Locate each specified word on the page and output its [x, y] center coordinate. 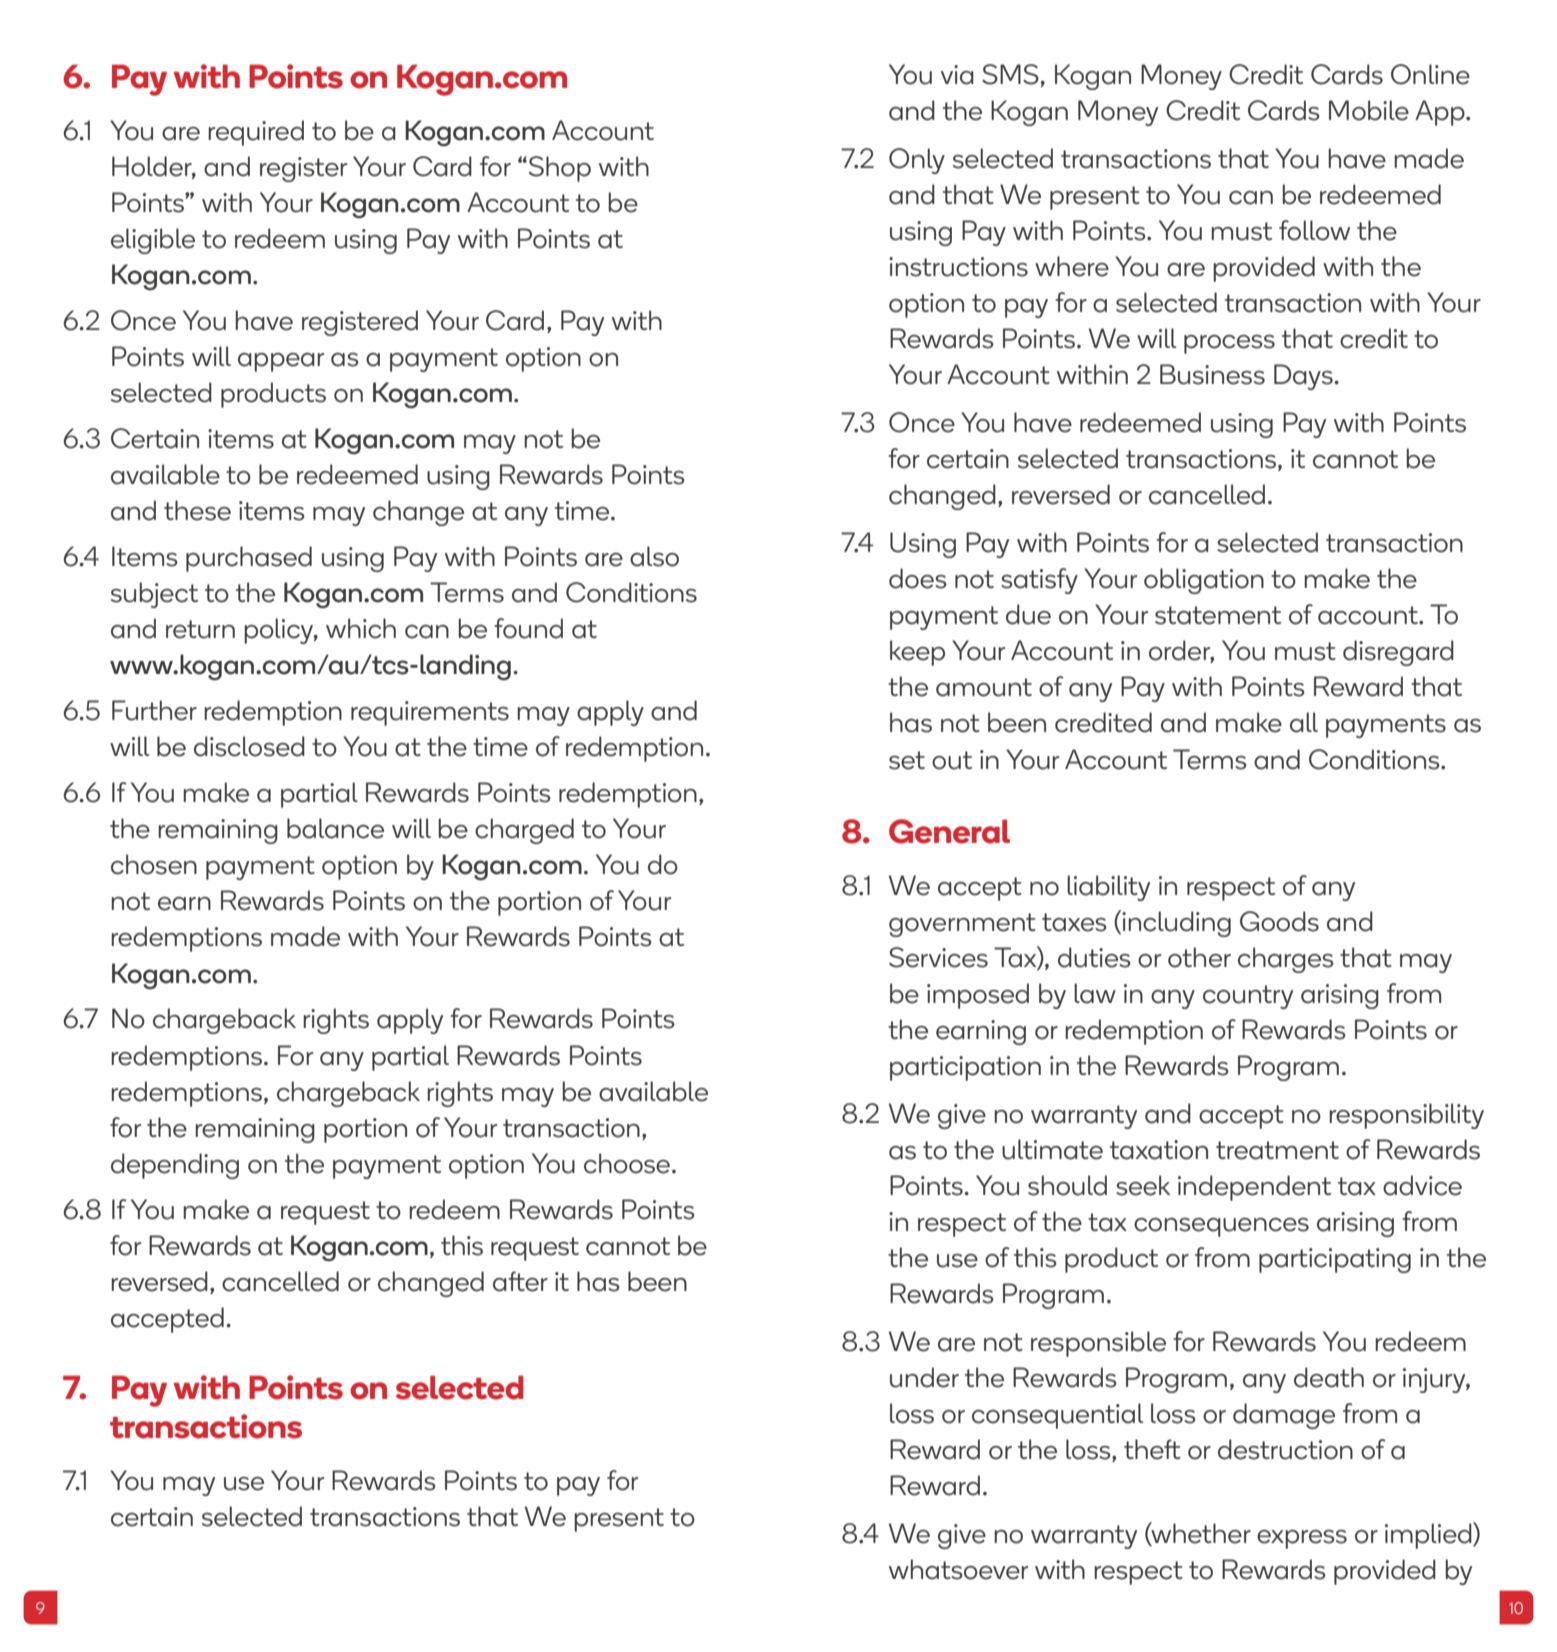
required [256, 133]
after [520, 1281]
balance [335, 828]
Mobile [1369, 110]
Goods [1279, 921]
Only [917, 161]
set [907, 760]
